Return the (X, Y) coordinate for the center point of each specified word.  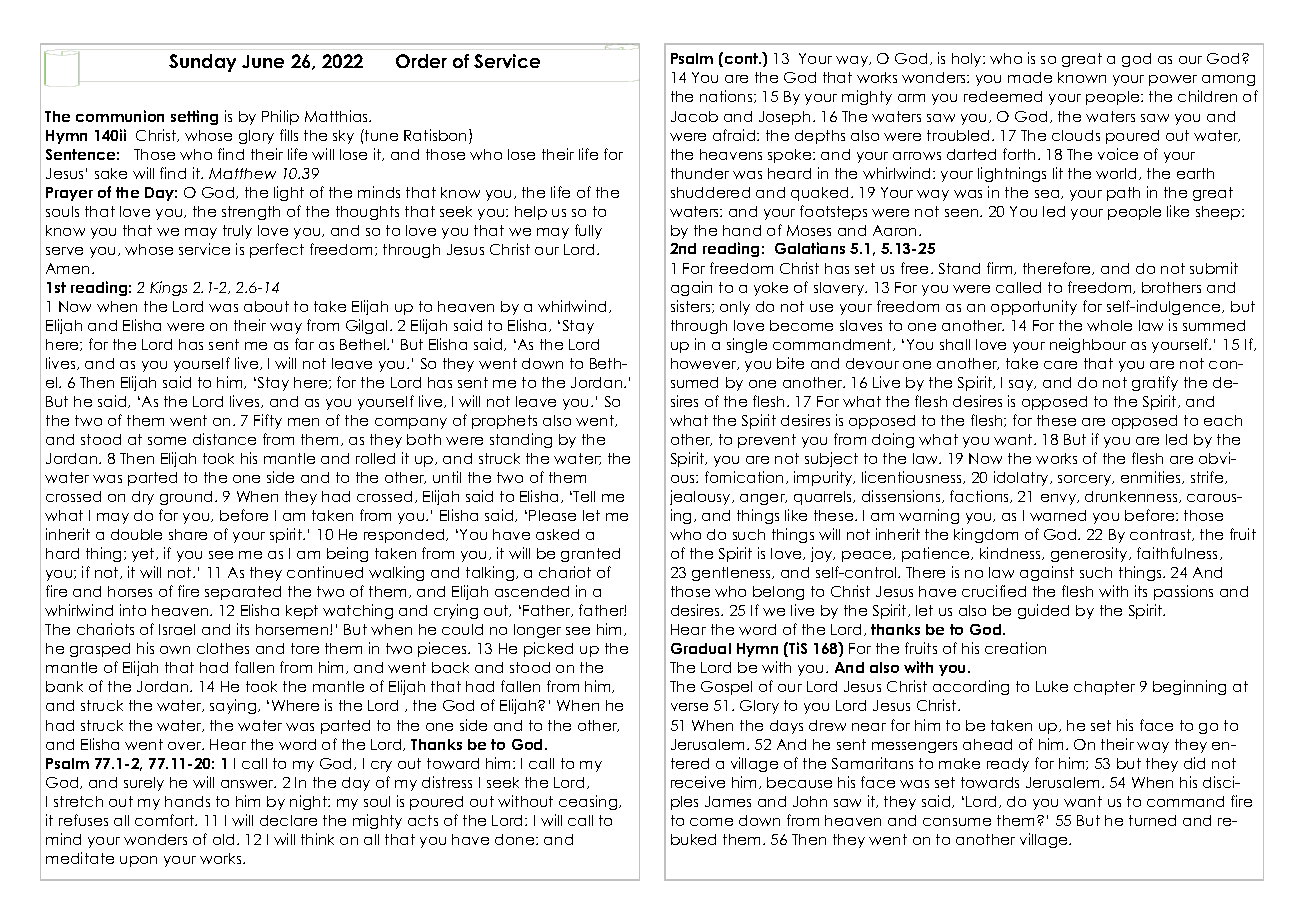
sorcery (1086, 480)
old (223, 839)
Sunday (202, 63)
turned (1152, 820)
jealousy (701, 497)
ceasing (589, 802)
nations (727, 96)
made (1030, 77)
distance (224, 439)
